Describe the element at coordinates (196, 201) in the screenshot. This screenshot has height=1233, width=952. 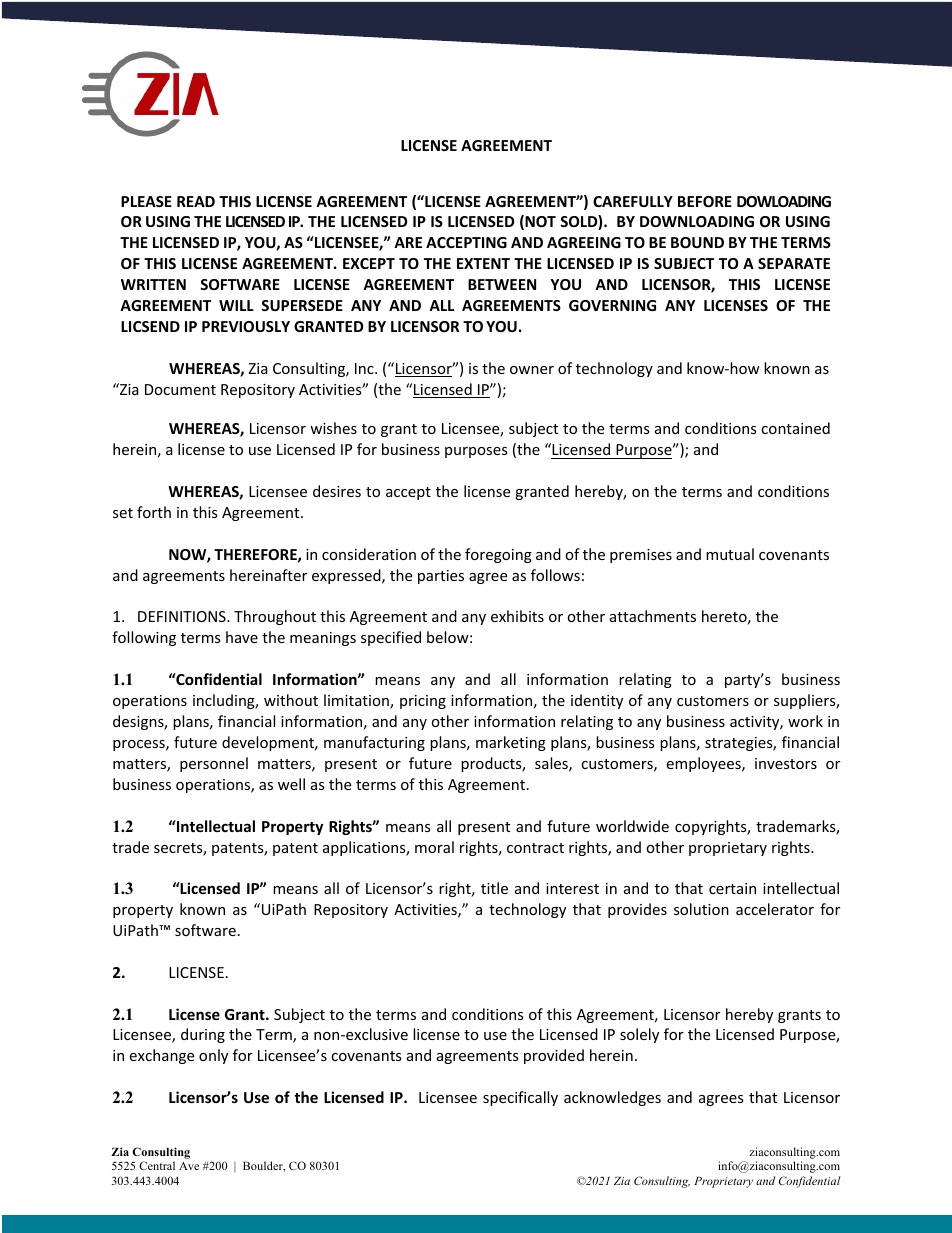
I see `READ` at that location.
